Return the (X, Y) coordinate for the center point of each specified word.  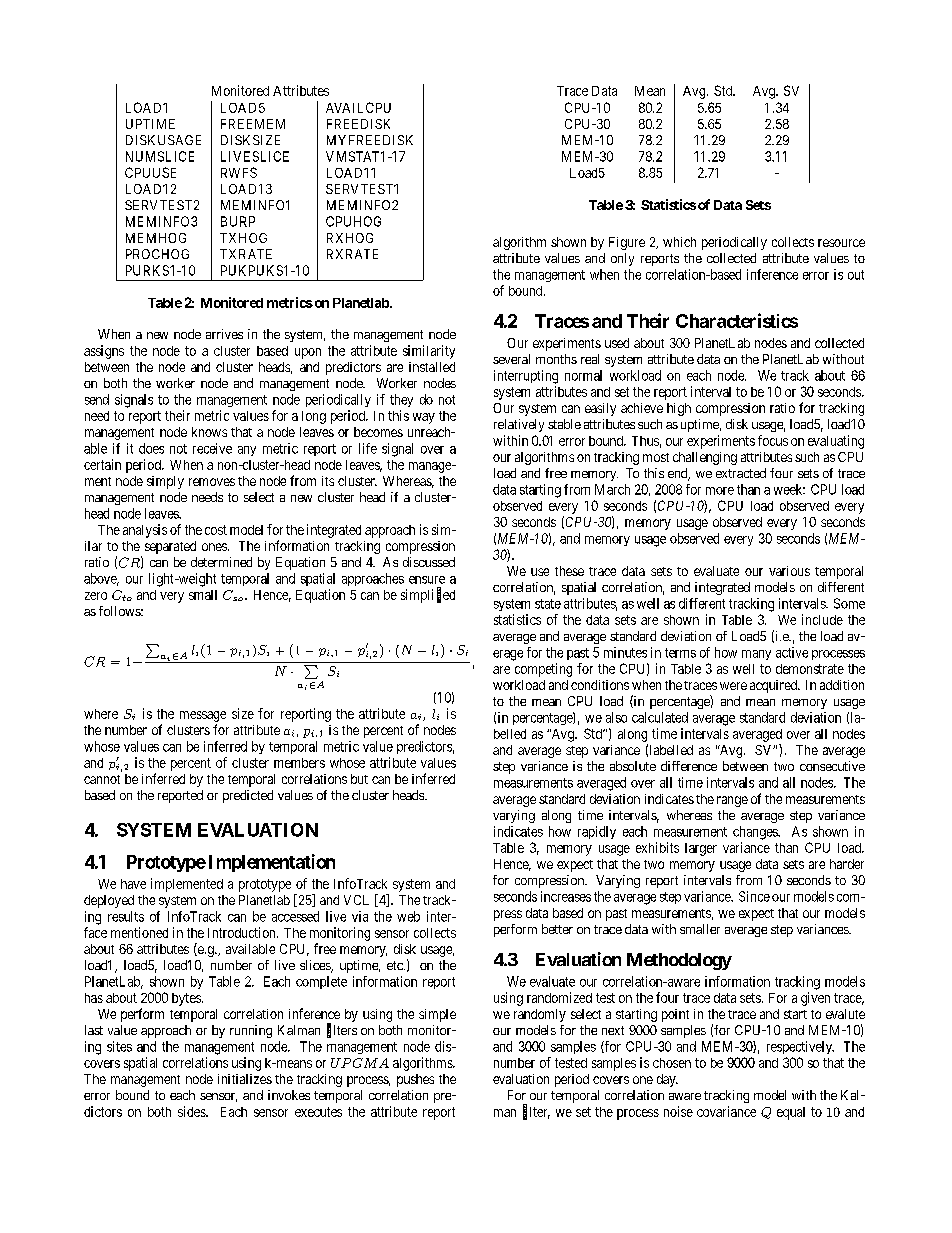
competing (543, 670)
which (679, 242)
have (133, 884)
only (622, 259)
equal (791, 1113)
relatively (519, 425)
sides (192, 1111)
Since (754, 896)
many (756, 655)
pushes (415, 1080)
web (408, 916)
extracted (741, 473)
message (203, 716)
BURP (238, 221)
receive (212, 448)
